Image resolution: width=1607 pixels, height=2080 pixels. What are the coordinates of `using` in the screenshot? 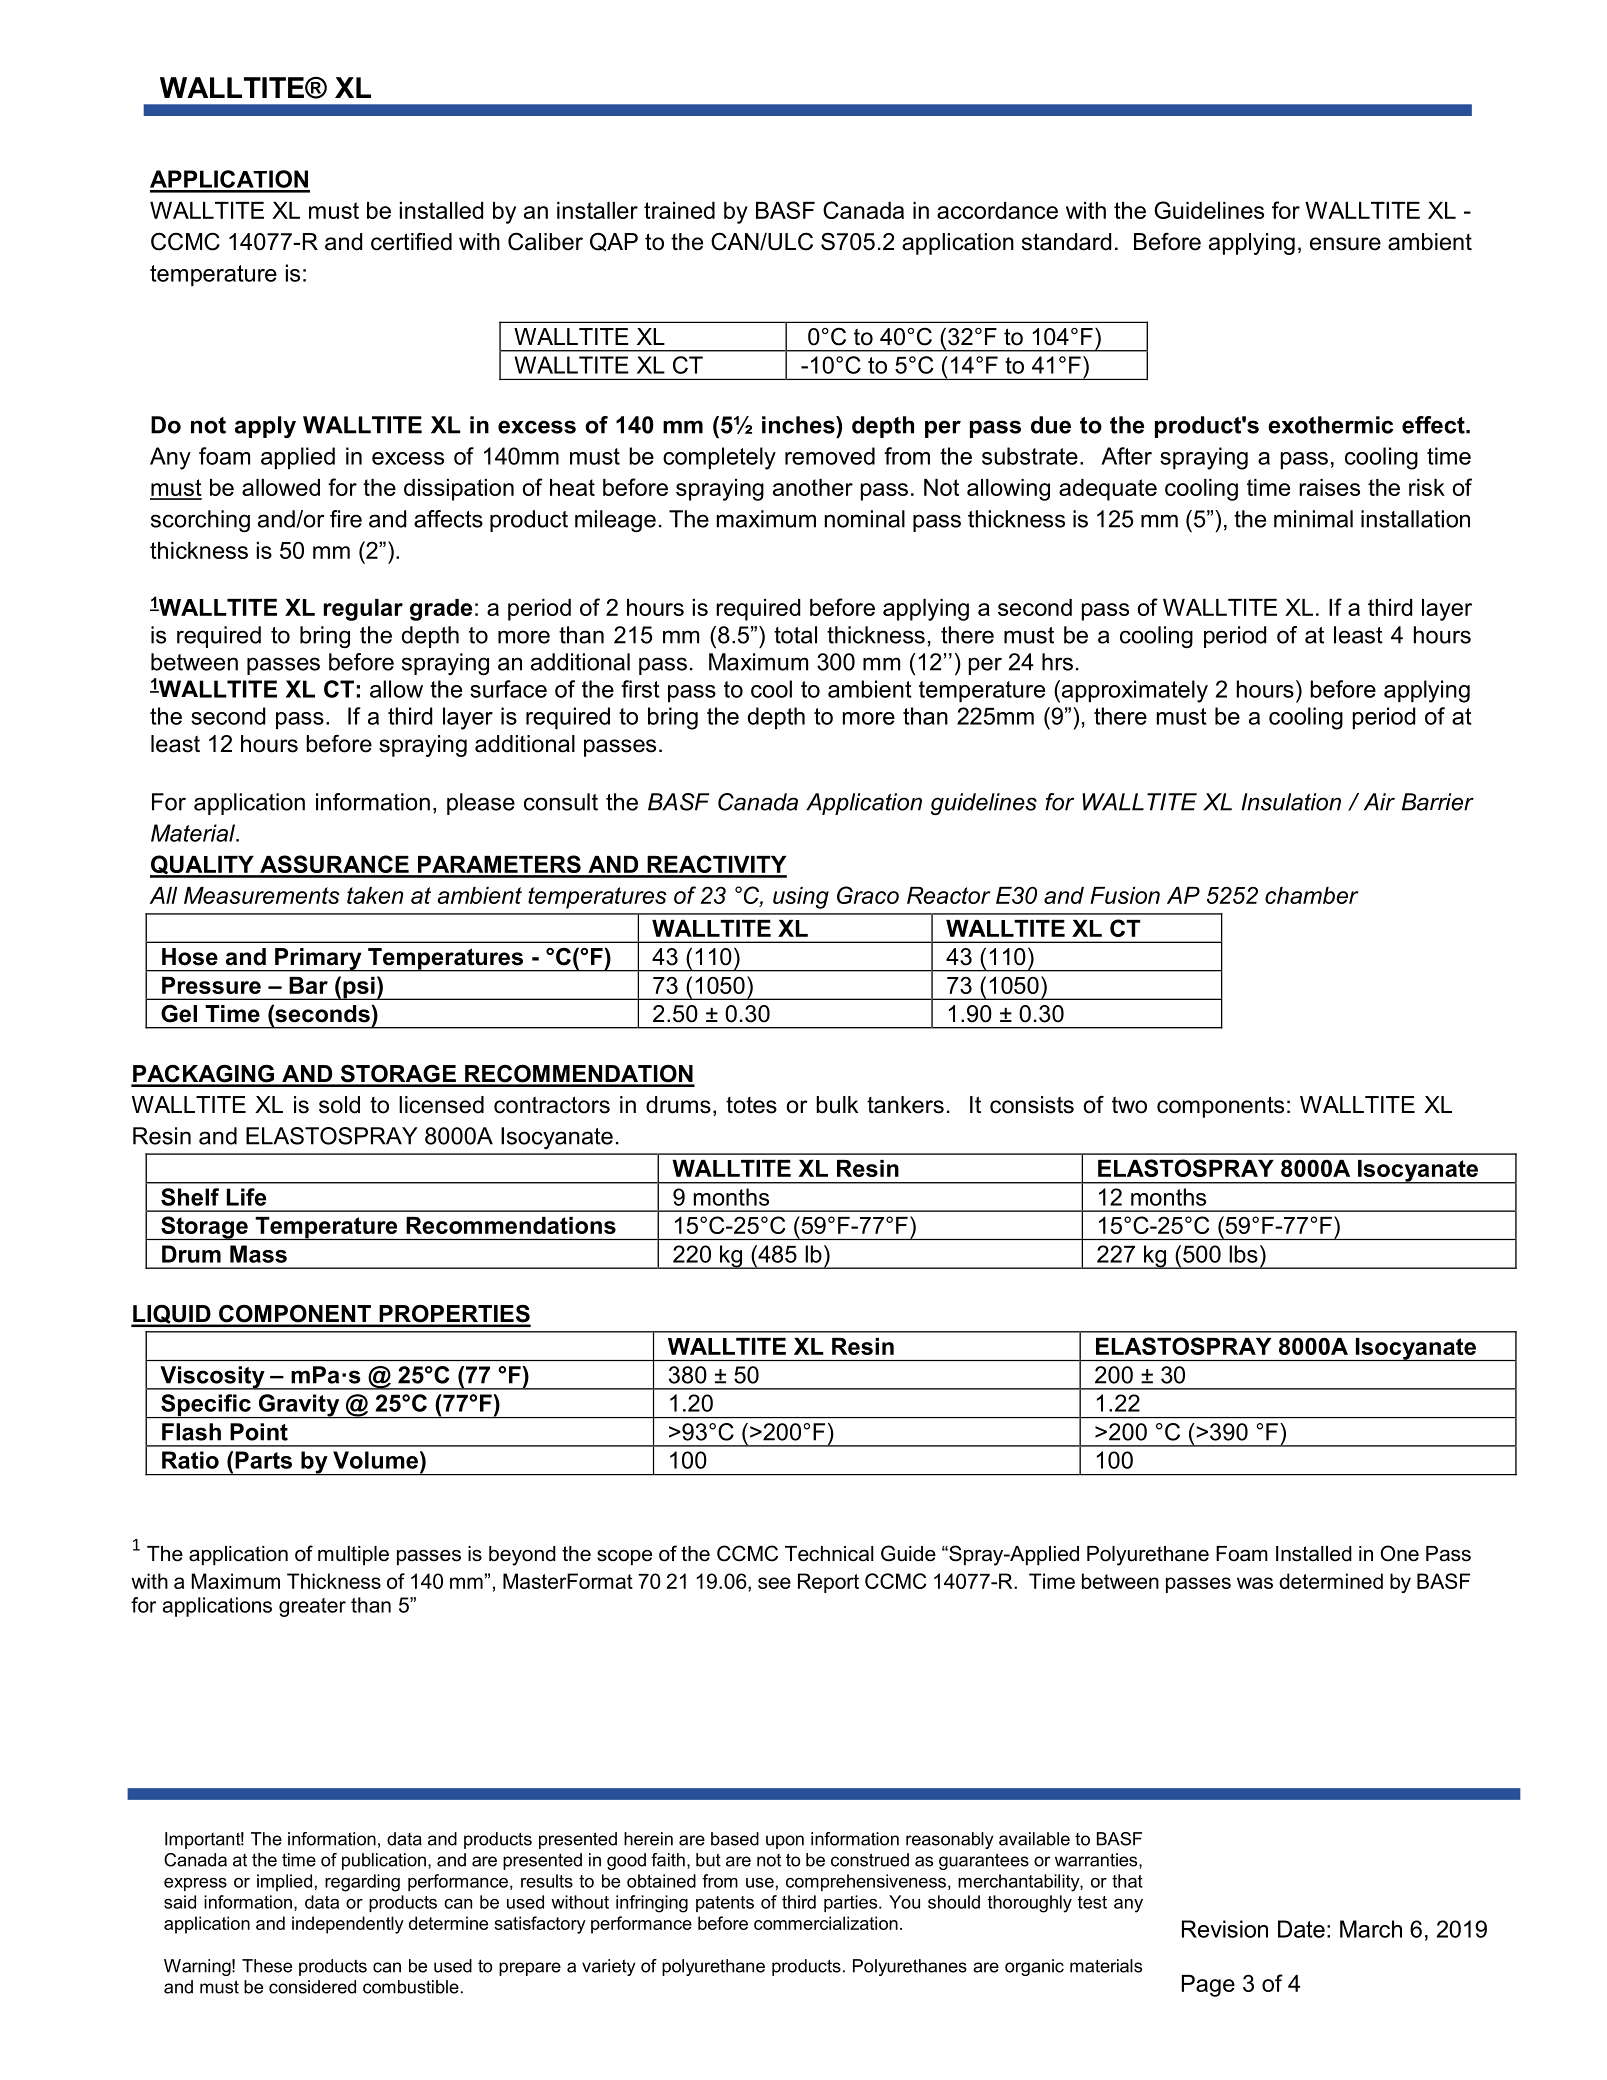 It's located at (801, 898).
